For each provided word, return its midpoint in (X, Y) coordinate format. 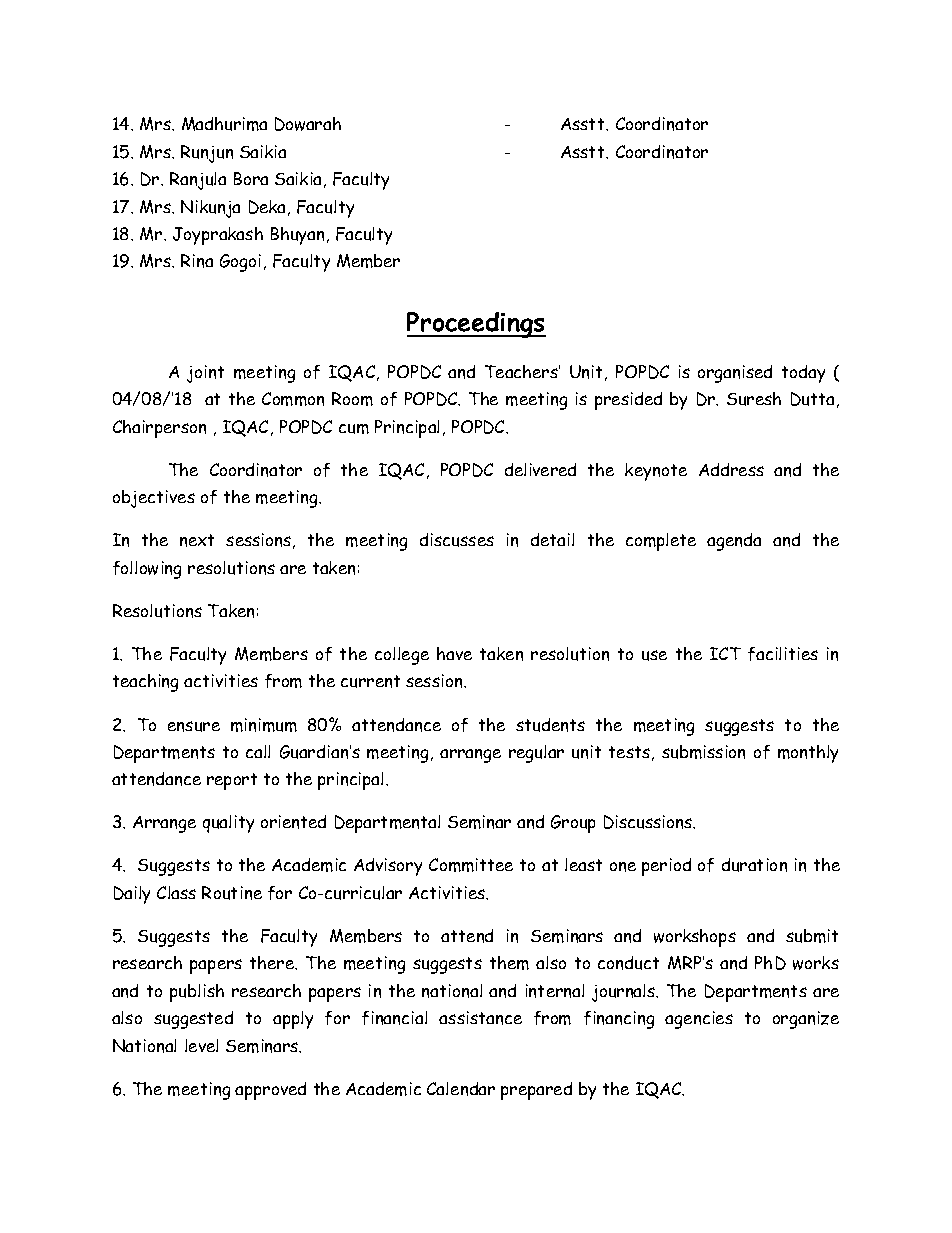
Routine (232, 893)
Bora (251, 178)
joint (205, 374)
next (197, 540)
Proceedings (476, 325)
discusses (457, 540)
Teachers (522, 371)
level (201, 1045)
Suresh (754, 399)
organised (735, 374)
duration (754, 865)
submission (703, 752)
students (550, 725)
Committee (471, 865)
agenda (734, 542)
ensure (194, 726)
